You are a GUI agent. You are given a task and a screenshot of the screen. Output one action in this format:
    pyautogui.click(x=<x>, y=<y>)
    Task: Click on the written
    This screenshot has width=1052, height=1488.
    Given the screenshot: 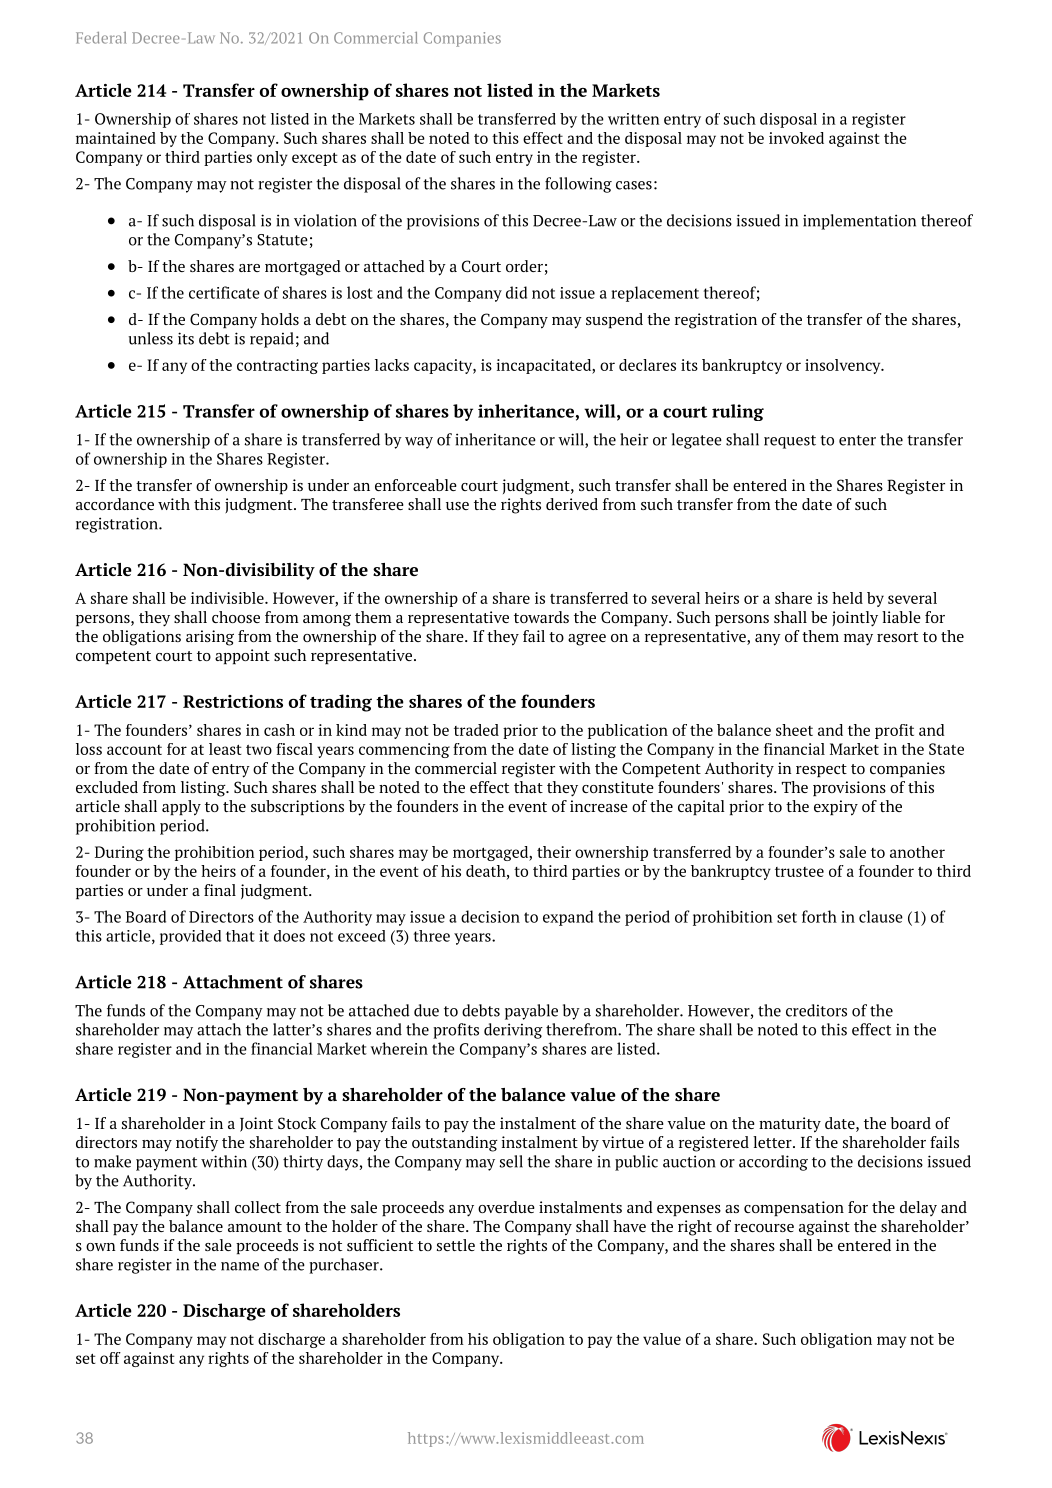 What is the action you would take?
    pyautogui.click(x=634, y=119)
